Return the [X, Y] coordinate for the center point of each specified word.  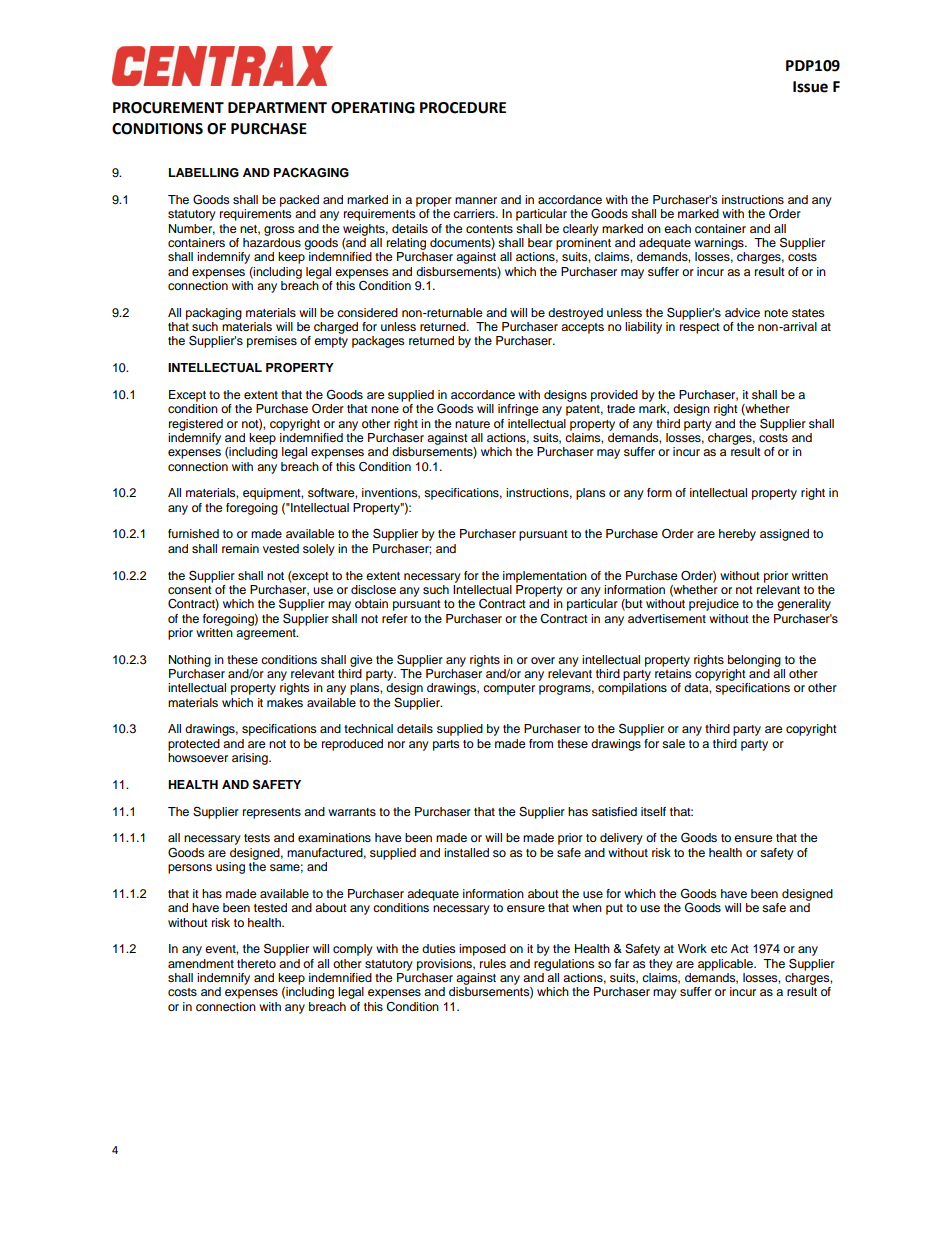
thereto [256, 963]
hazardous [272, 242]
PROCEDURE [463, 108]
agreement [267, 634]
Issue [810, 87]
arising [251, 759]
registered [196, 425]
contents [489, 229]
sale [673, 743]
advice [742, 312]
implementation [545, 577]
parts [446, 745]
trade [621, 408]
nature [472, 424]
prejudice [714, 605]
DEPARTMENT [277, 107]
